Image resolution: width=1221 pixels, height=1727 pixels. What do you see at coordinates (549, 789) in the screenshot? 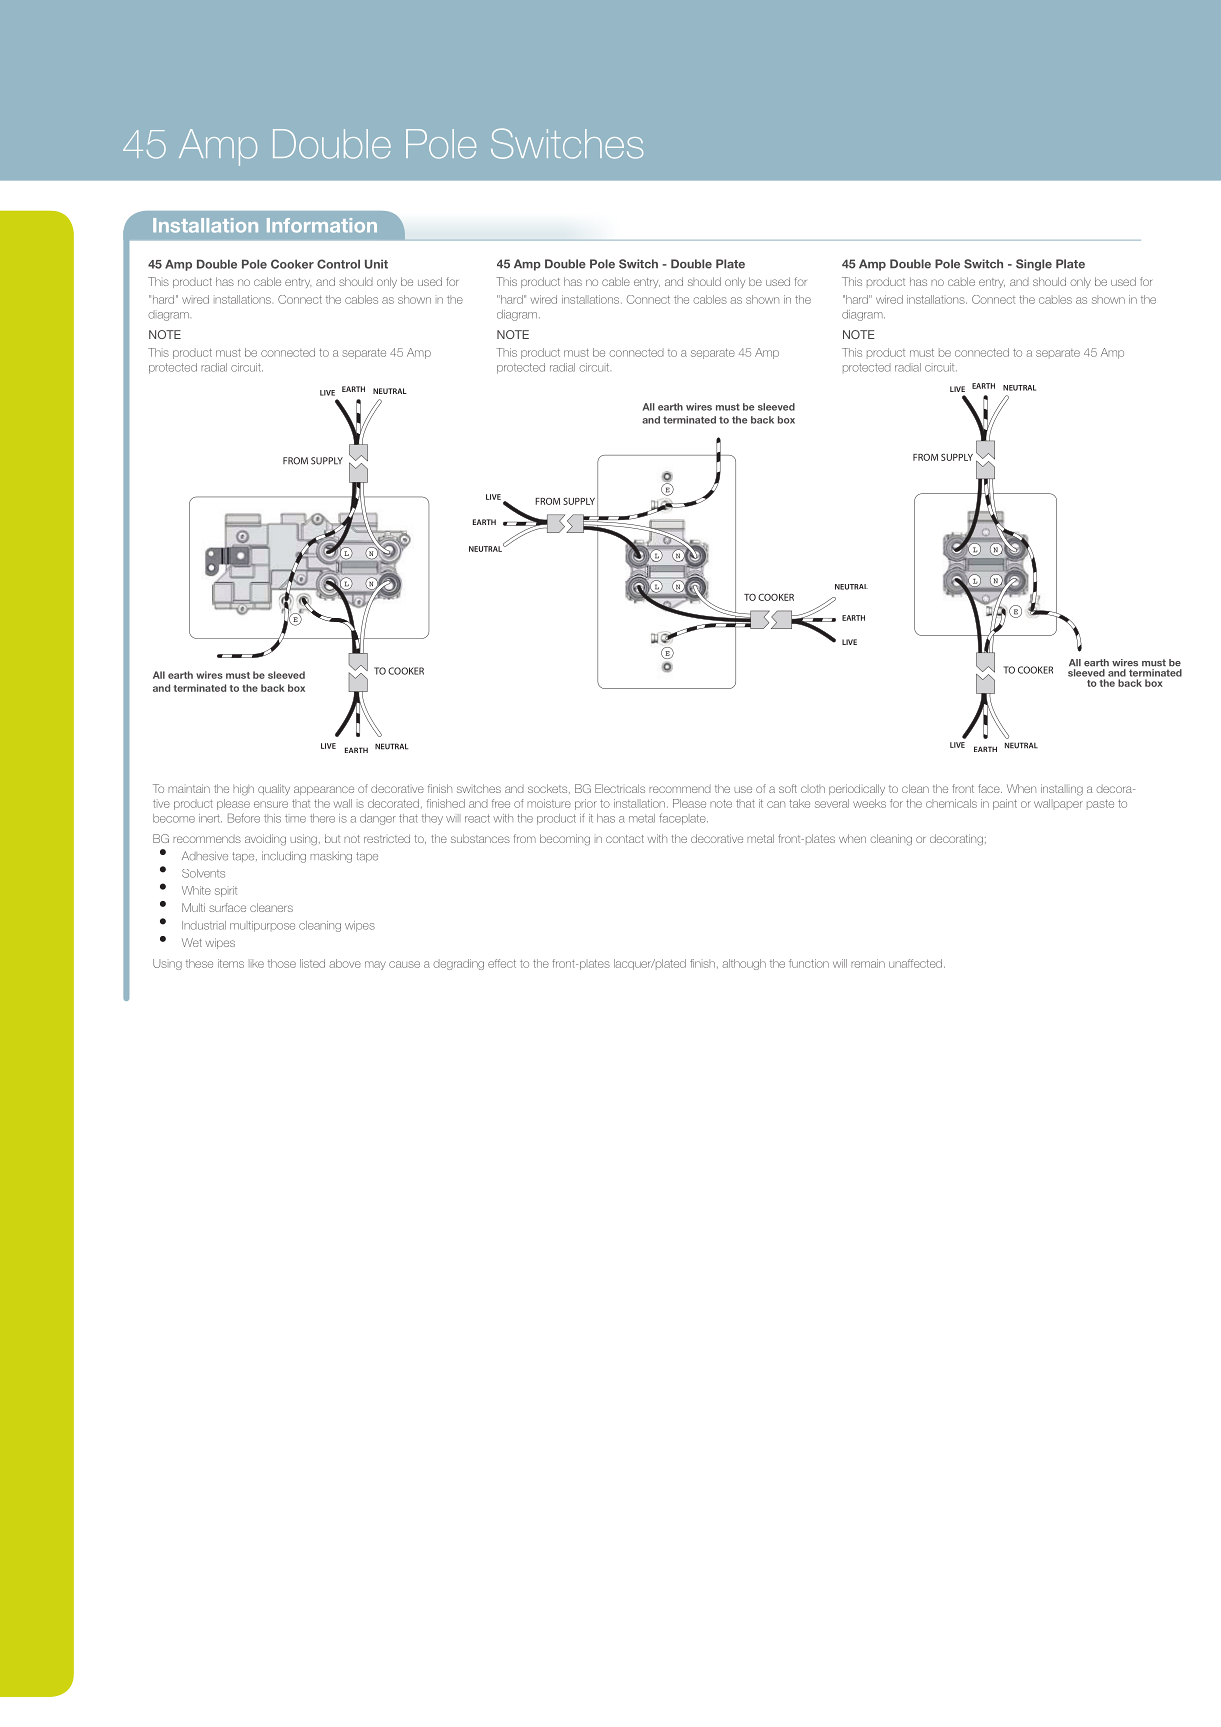
I see `sockets` at bounding box center [549, 789].
